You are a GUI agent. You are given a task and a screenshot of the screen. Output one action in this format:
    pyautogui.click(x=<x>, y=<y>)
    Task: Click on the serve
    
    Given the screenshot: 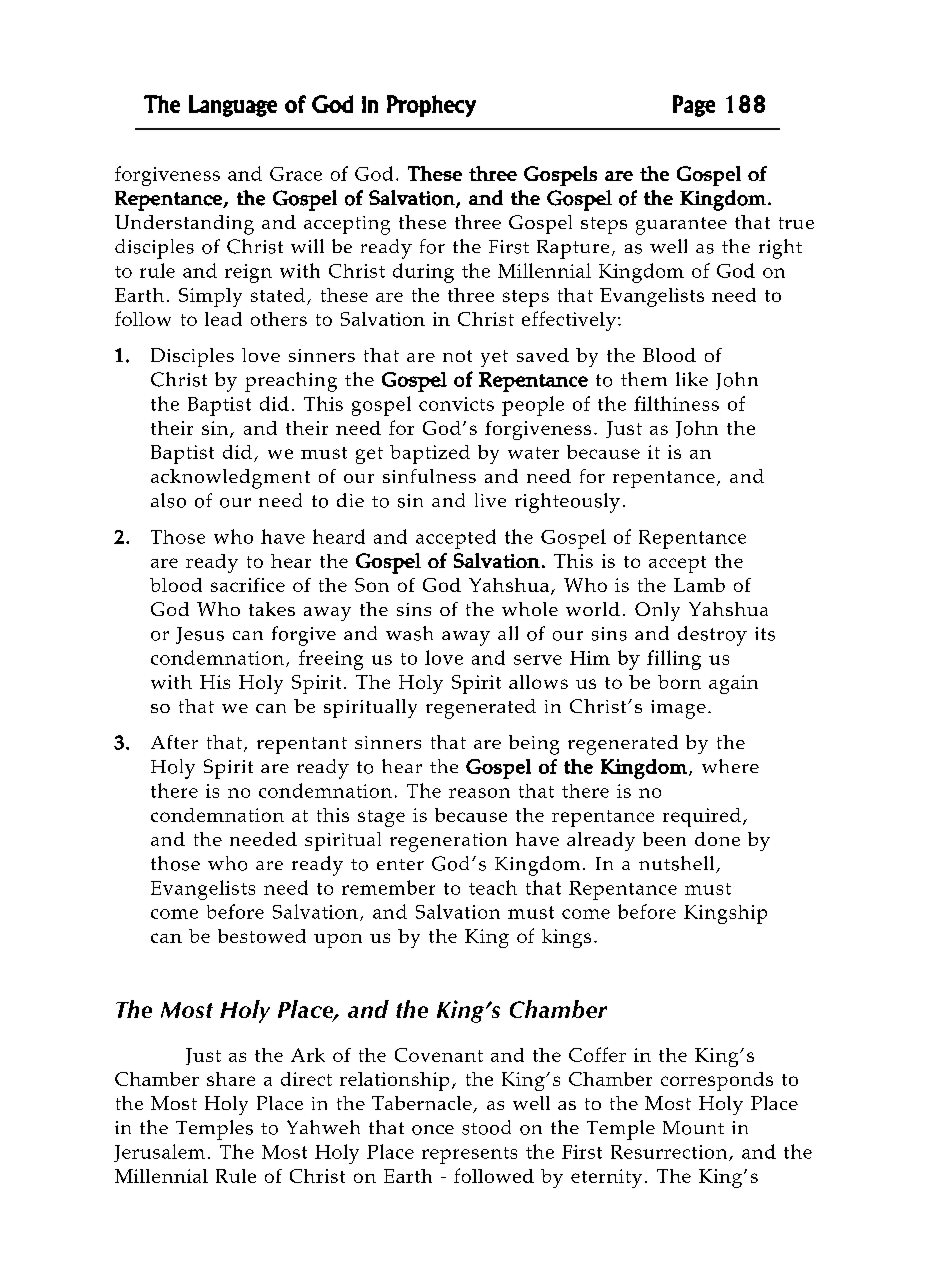 What is the action you would take?
    pyautogui.click(x=538, y=660)
